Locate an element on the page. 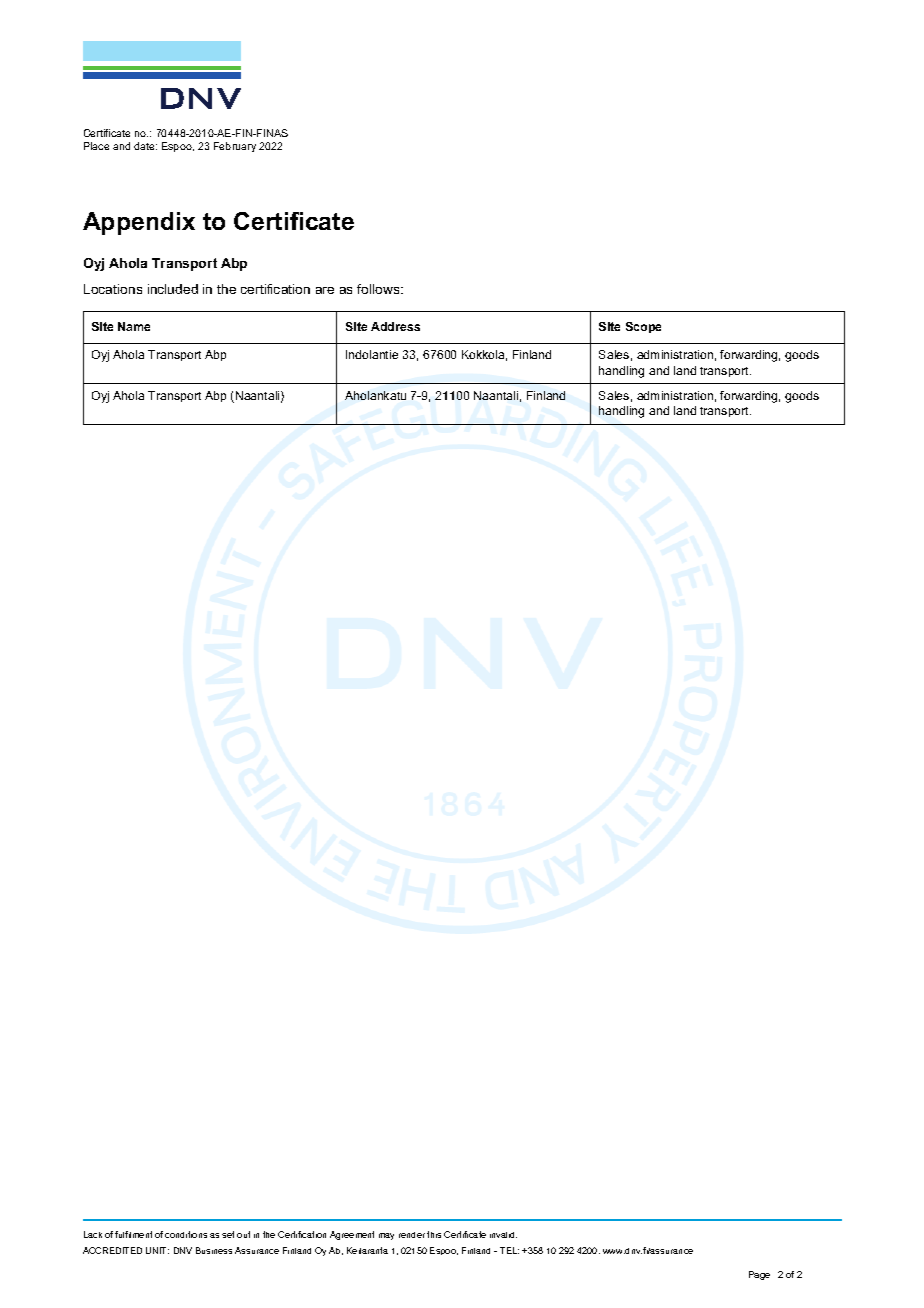  Address is located at coordinates (395, 326).
